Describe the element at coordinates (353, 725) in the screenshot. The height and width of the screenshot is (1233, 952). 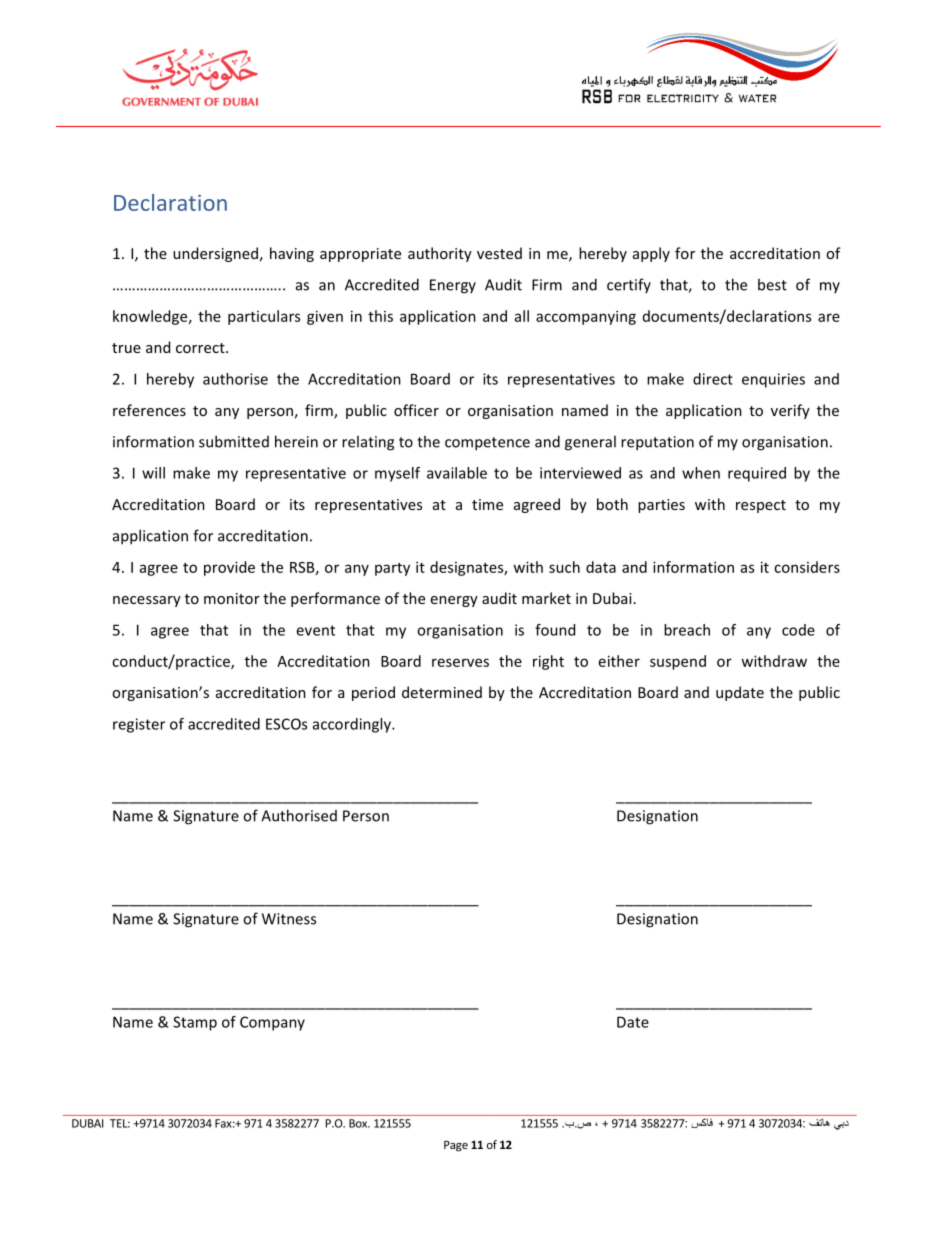
I see `accordingly` at that location.
